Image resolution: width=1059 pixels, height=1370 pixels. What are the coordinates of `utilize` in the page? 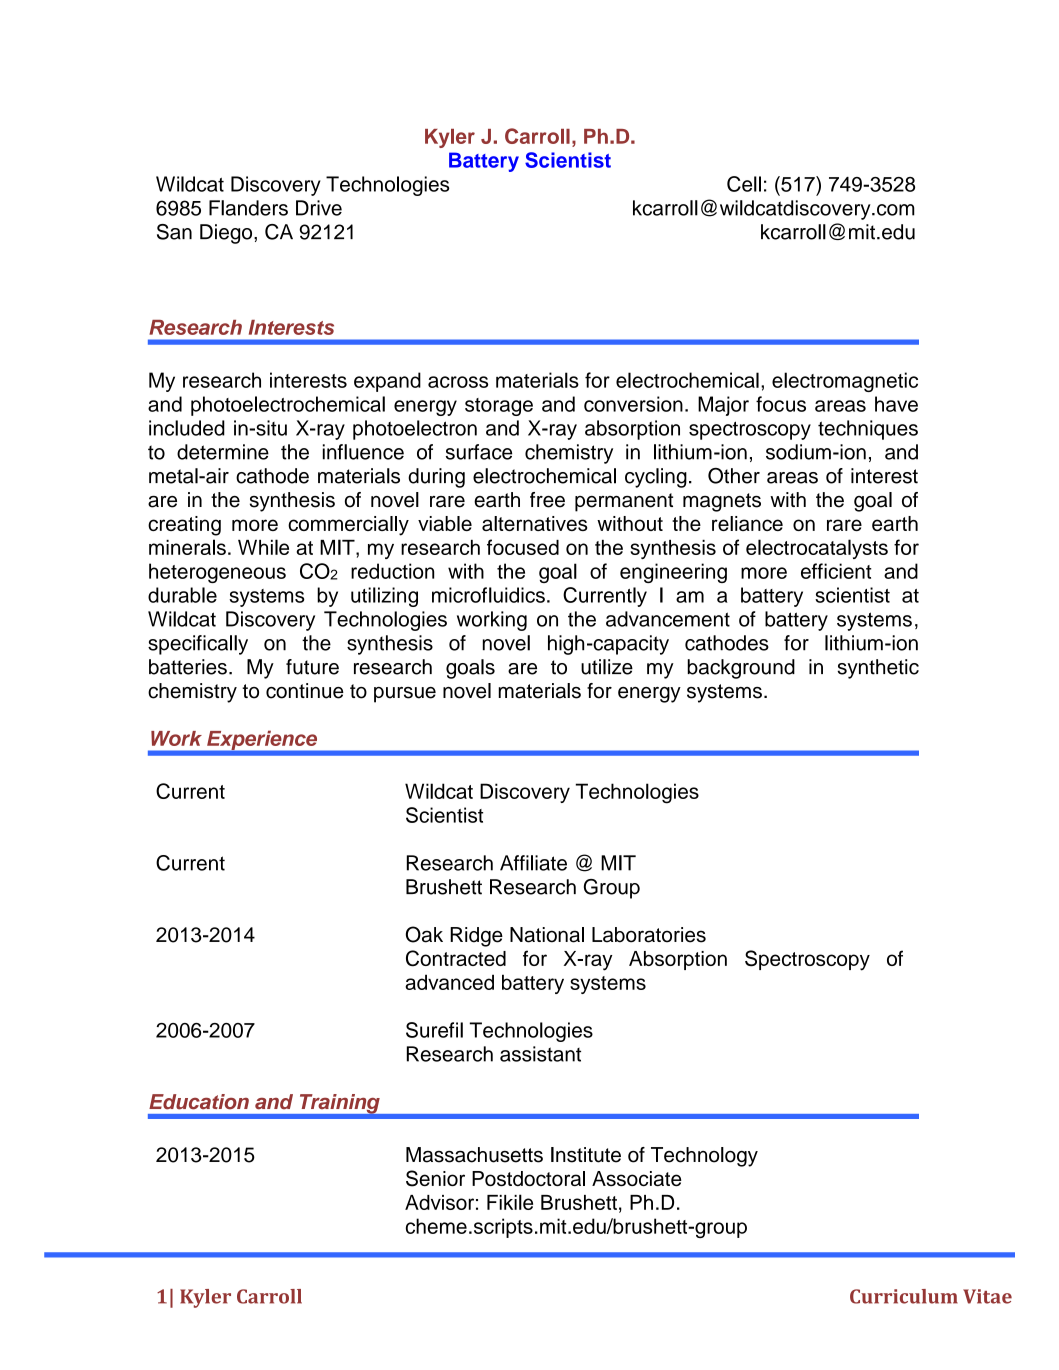 It's located at (607, 667).
